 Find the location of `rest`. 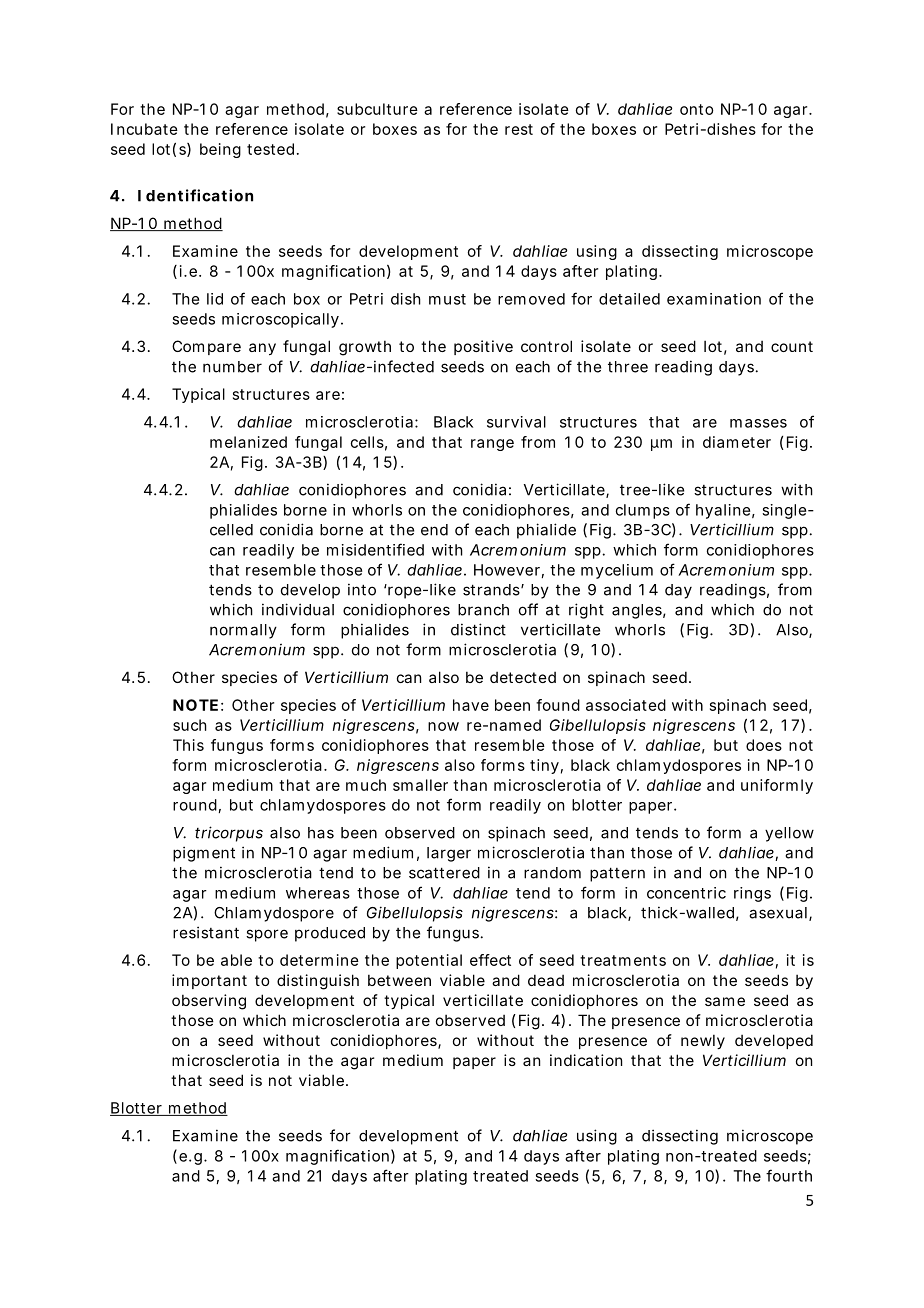

rest is located at coordinates (519, 129).
